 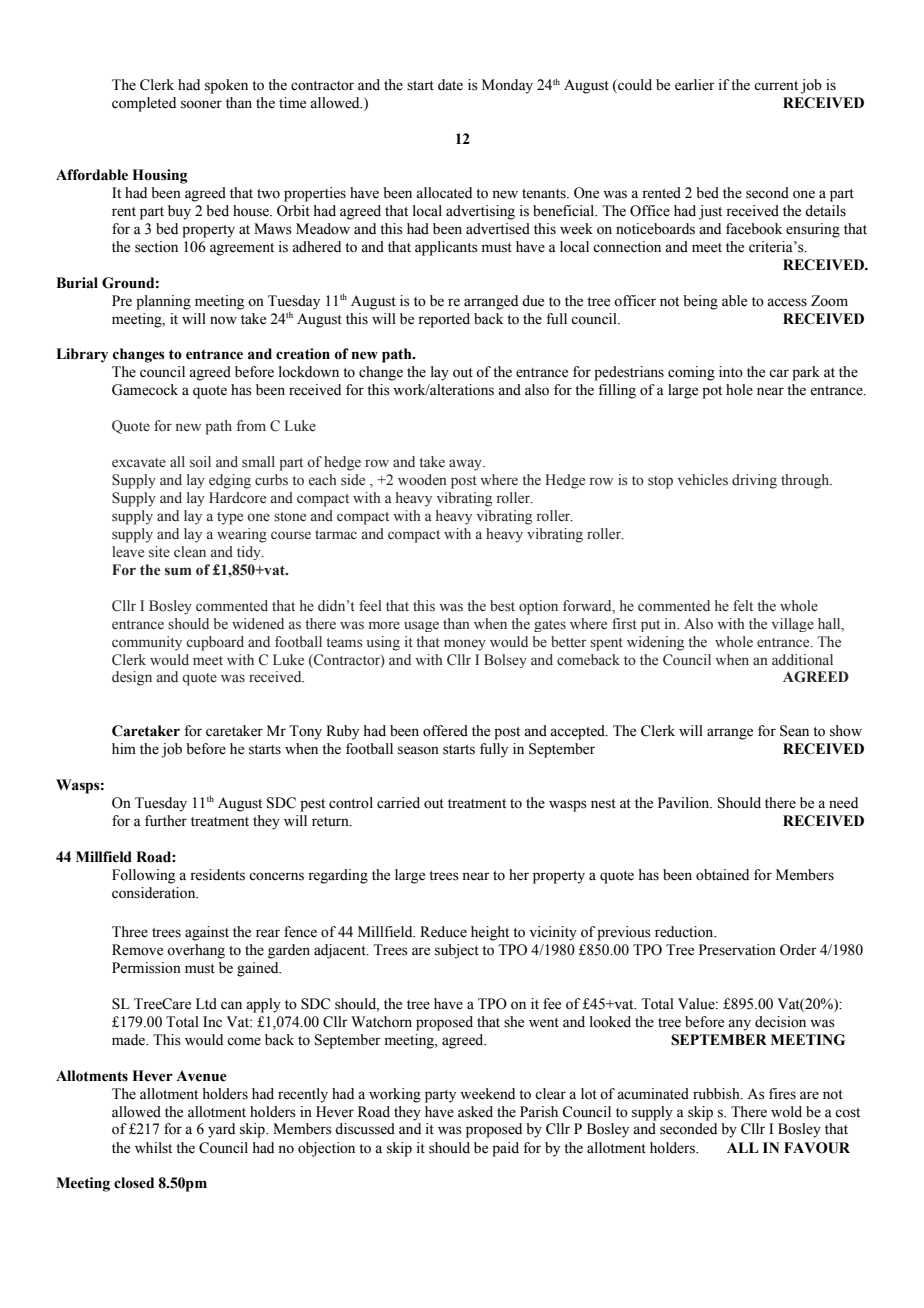 I want to click on earlier, so click(x=695, y=85).
